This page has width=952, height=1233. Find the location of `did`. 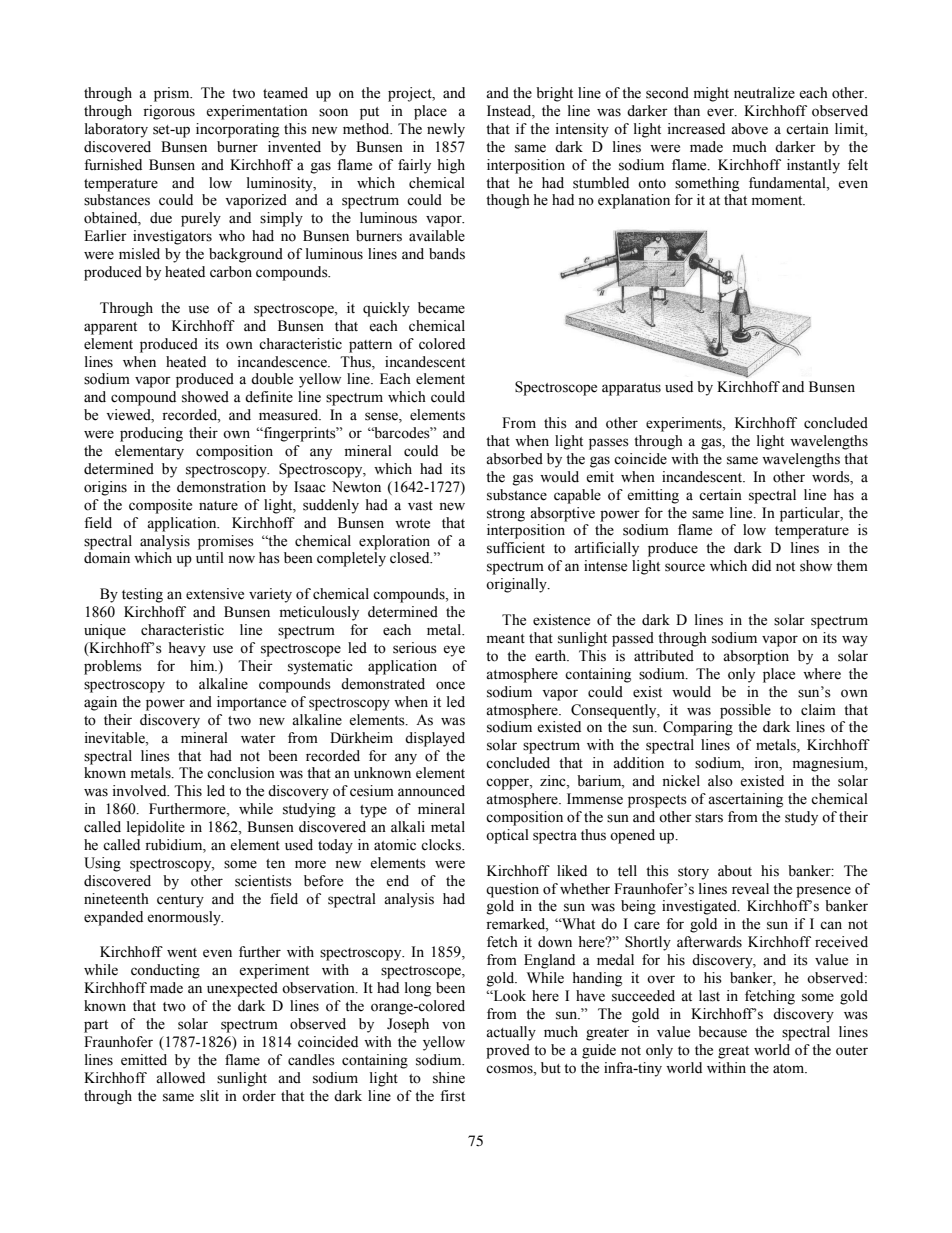

did is located at coordinates (761, 565).
